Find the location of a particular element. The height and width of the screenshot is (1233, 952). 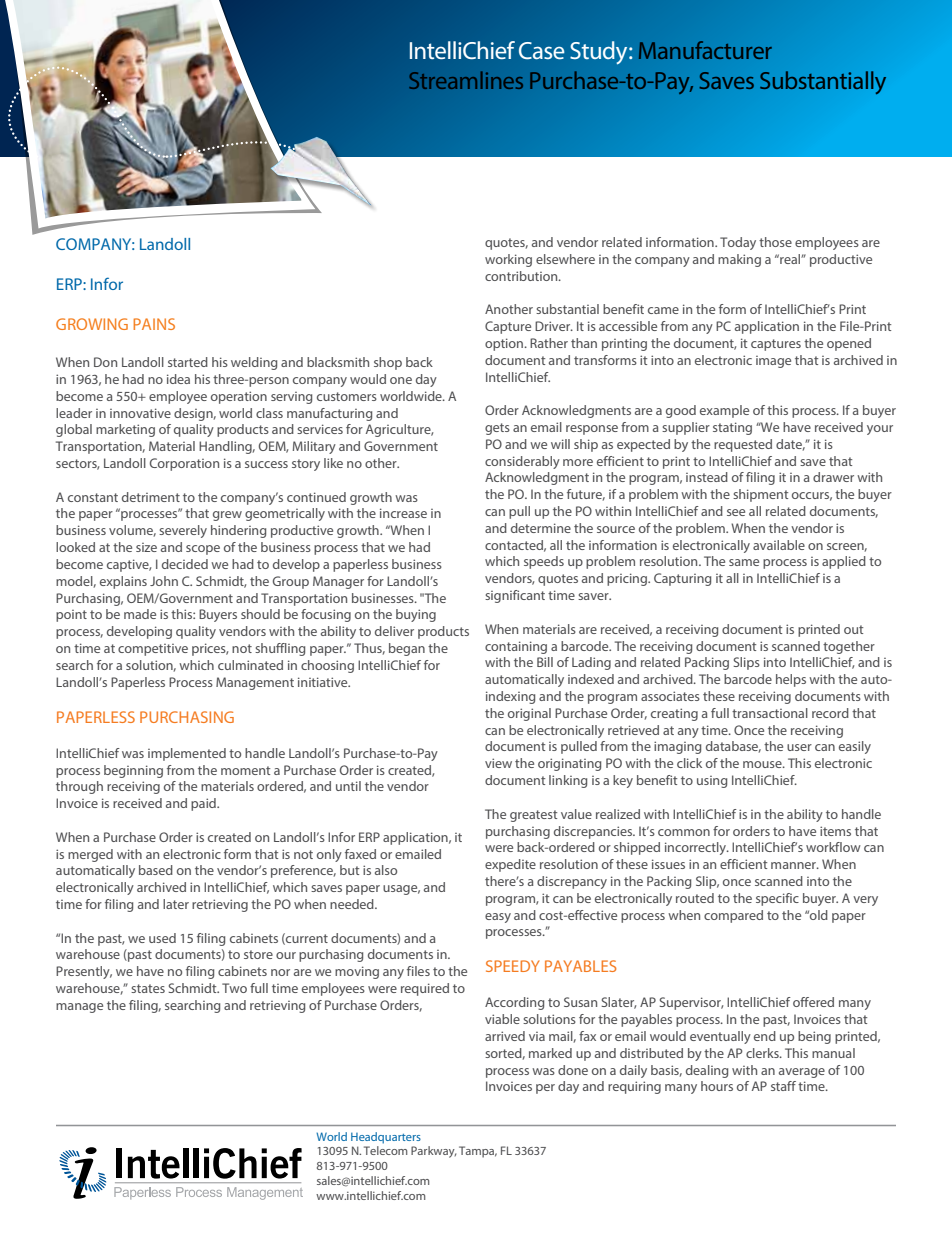

significant is located at coordinates (515, 596).
